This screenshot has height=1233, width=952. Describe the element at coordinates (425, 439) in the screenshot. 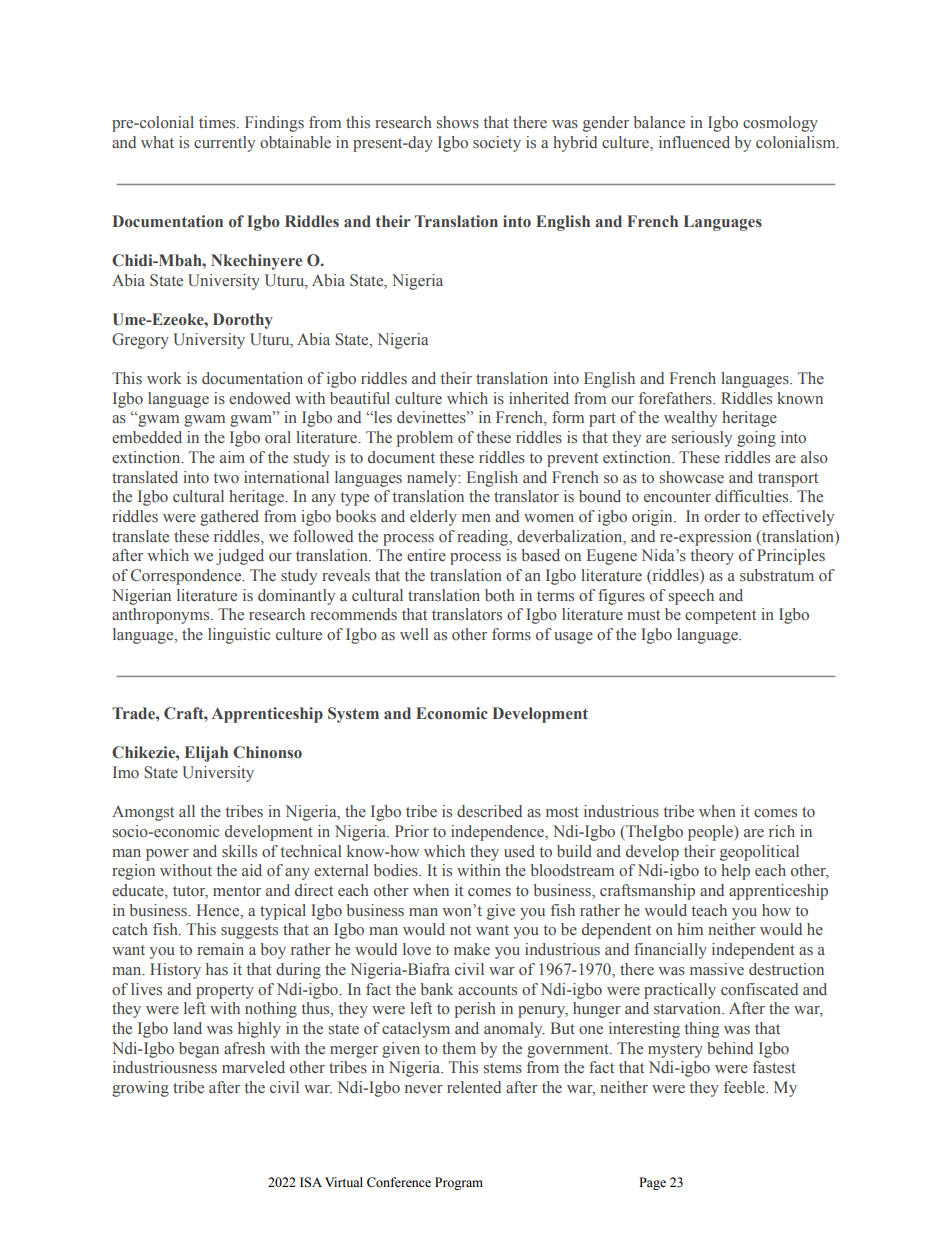

I see `problem` at that location.
